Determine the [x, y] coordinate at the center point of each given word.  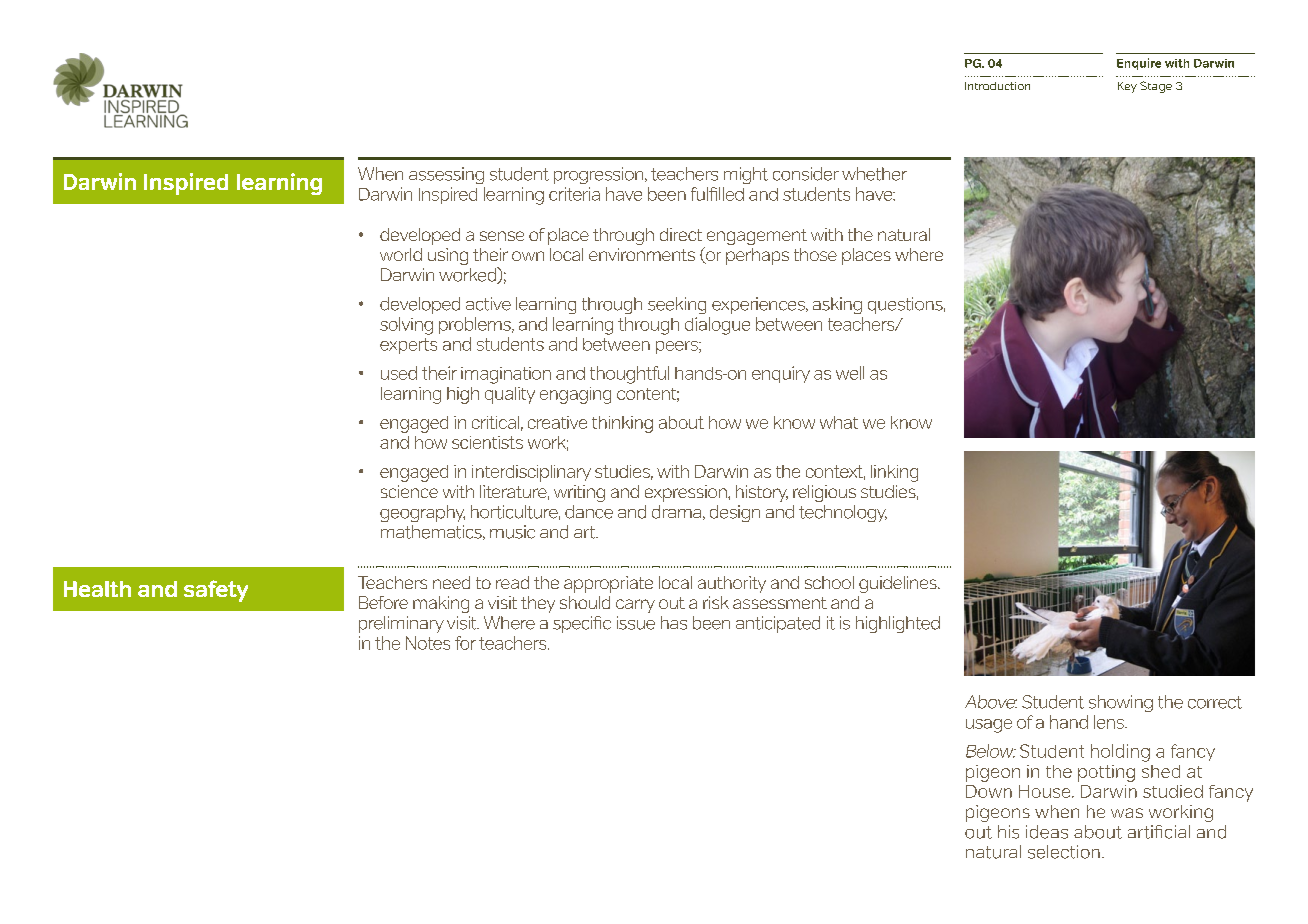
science [409, 491]
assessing [446, 175]
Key [1127, 87]
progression [600, 175]
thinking [622, 424]
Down [989, 791]
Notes [428, 643]
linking [894, 473]
